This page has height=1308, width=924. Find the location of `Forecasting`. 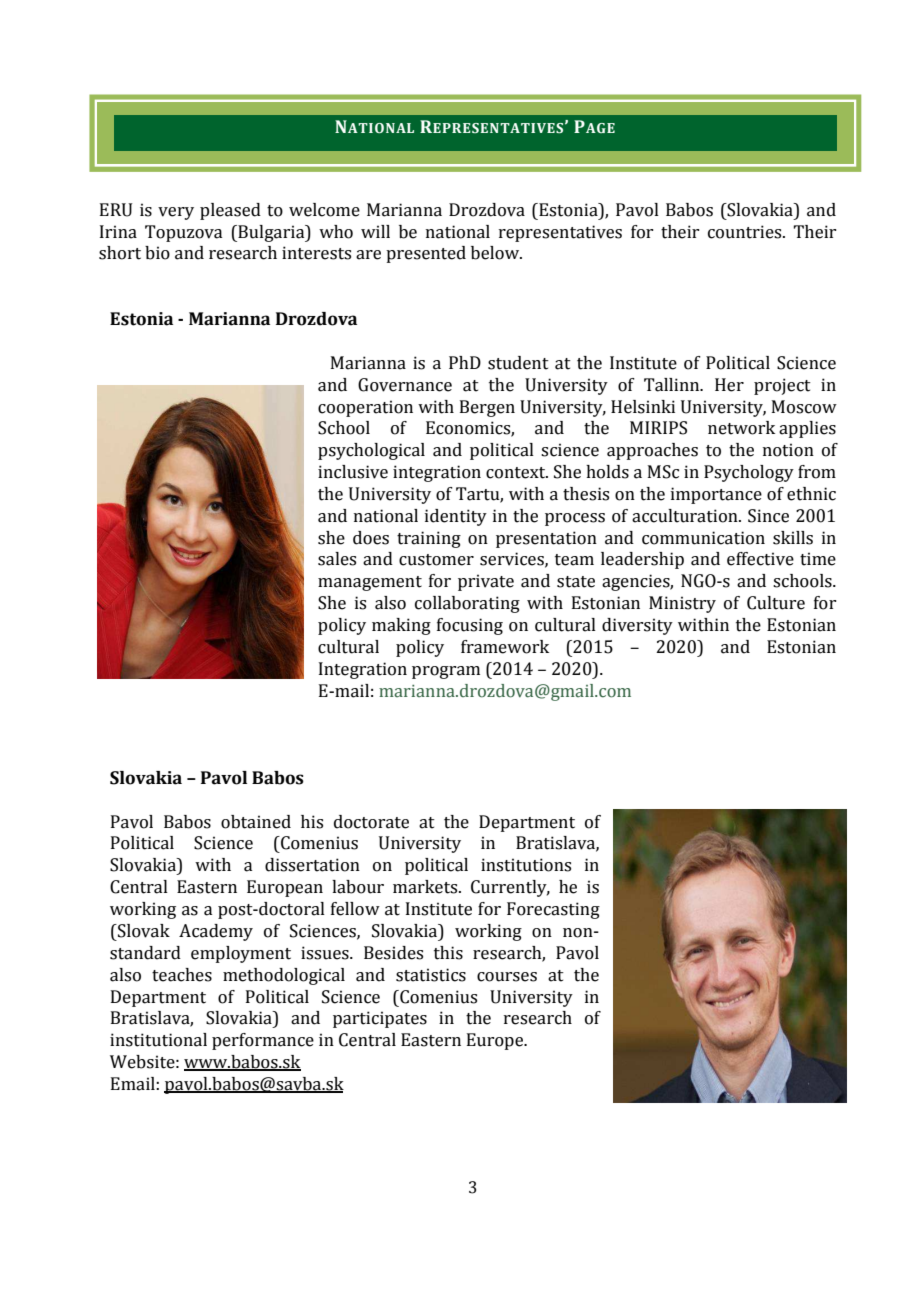

Forecasting is located at coordinates (553, 910).
